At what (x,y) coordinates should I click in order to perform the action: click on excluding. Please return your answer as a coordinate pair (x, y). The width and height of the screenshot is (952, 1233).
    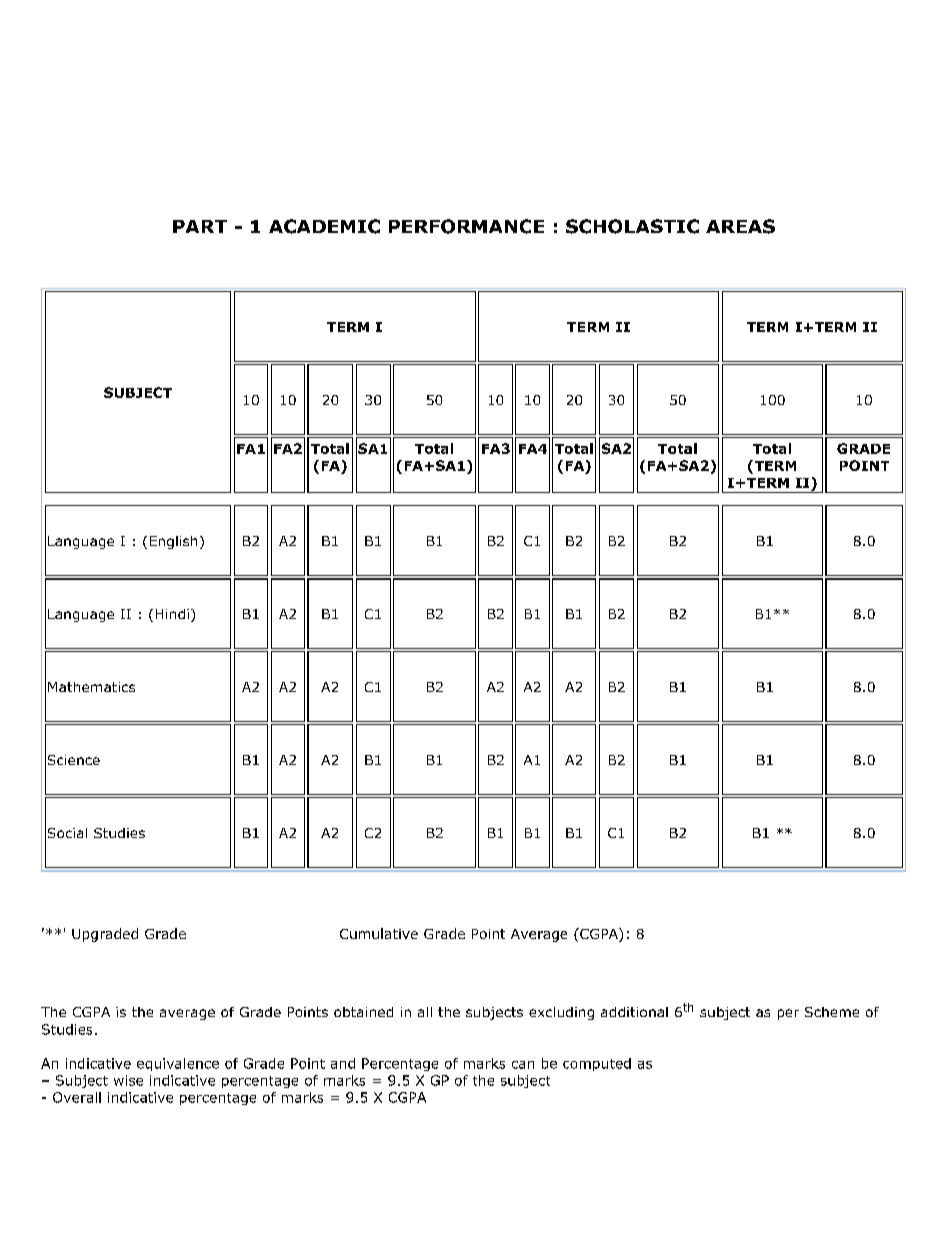
    Looking at the image, I should click on (561, 1013).
